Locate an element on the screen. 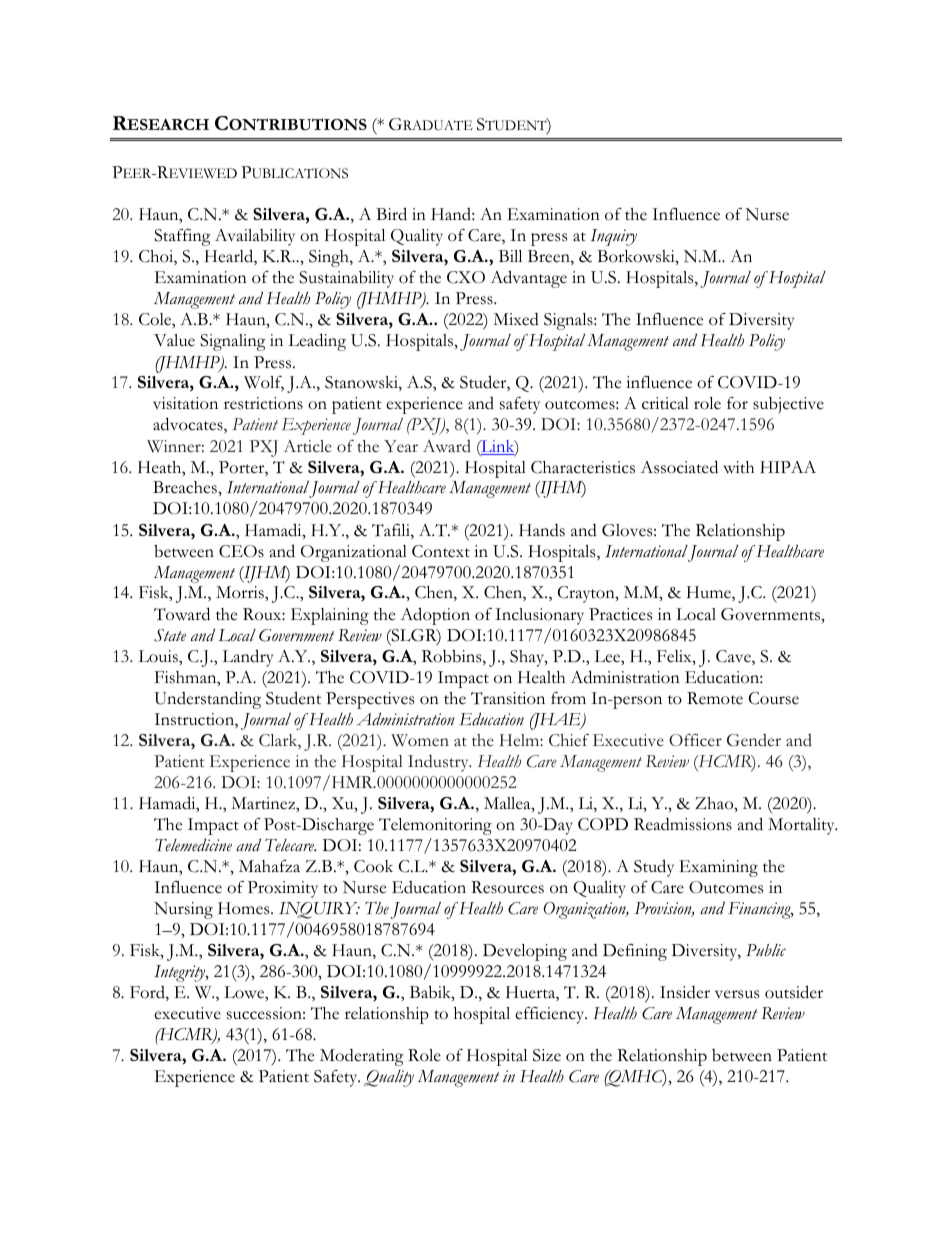 The width and height of the screenshot is (952, 1233). Context is located at coordinates (441, 551).
